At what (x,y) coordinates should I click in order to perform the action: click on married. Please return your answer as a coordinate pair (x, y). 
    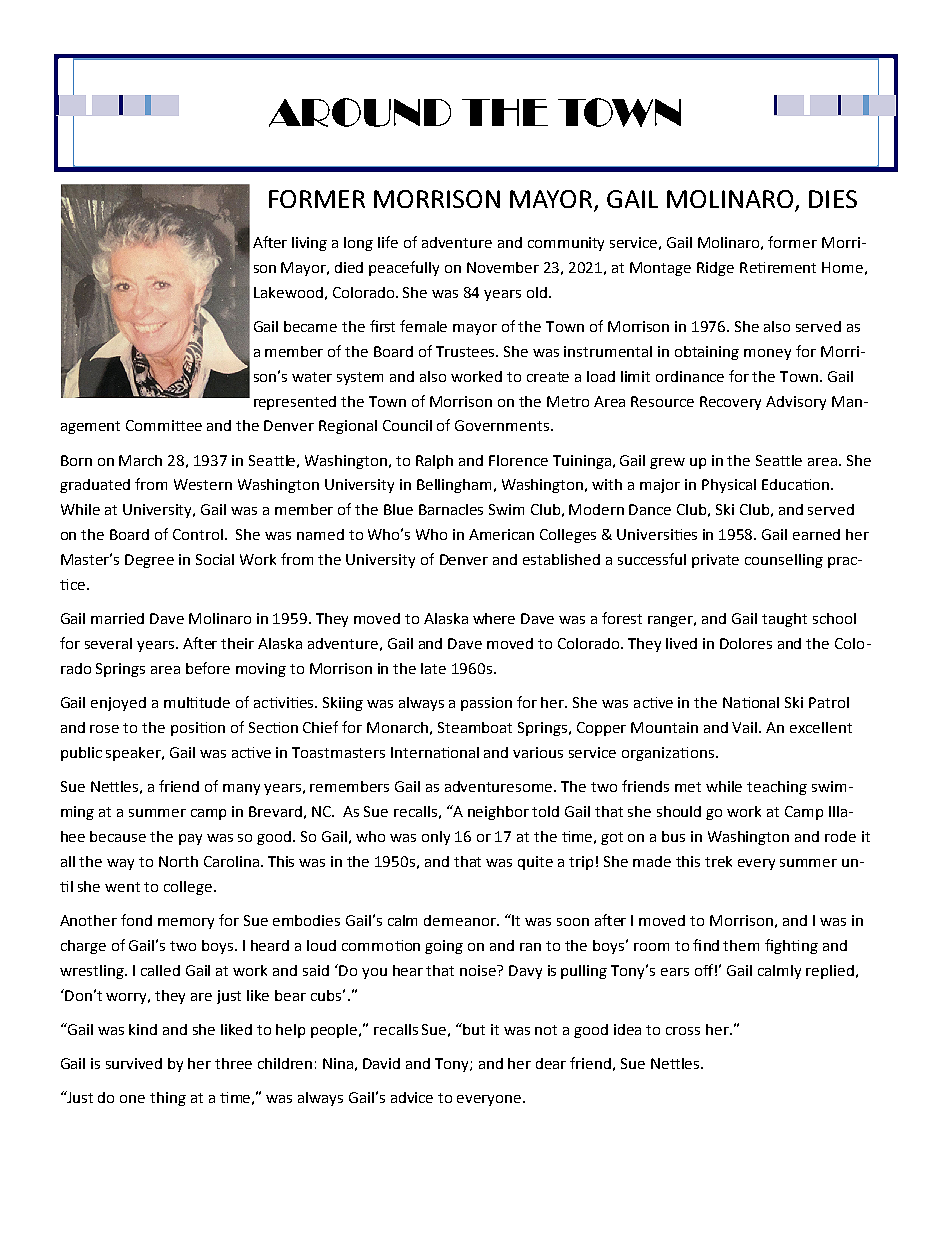
    Looking at the image, I should click on (117, 618).
